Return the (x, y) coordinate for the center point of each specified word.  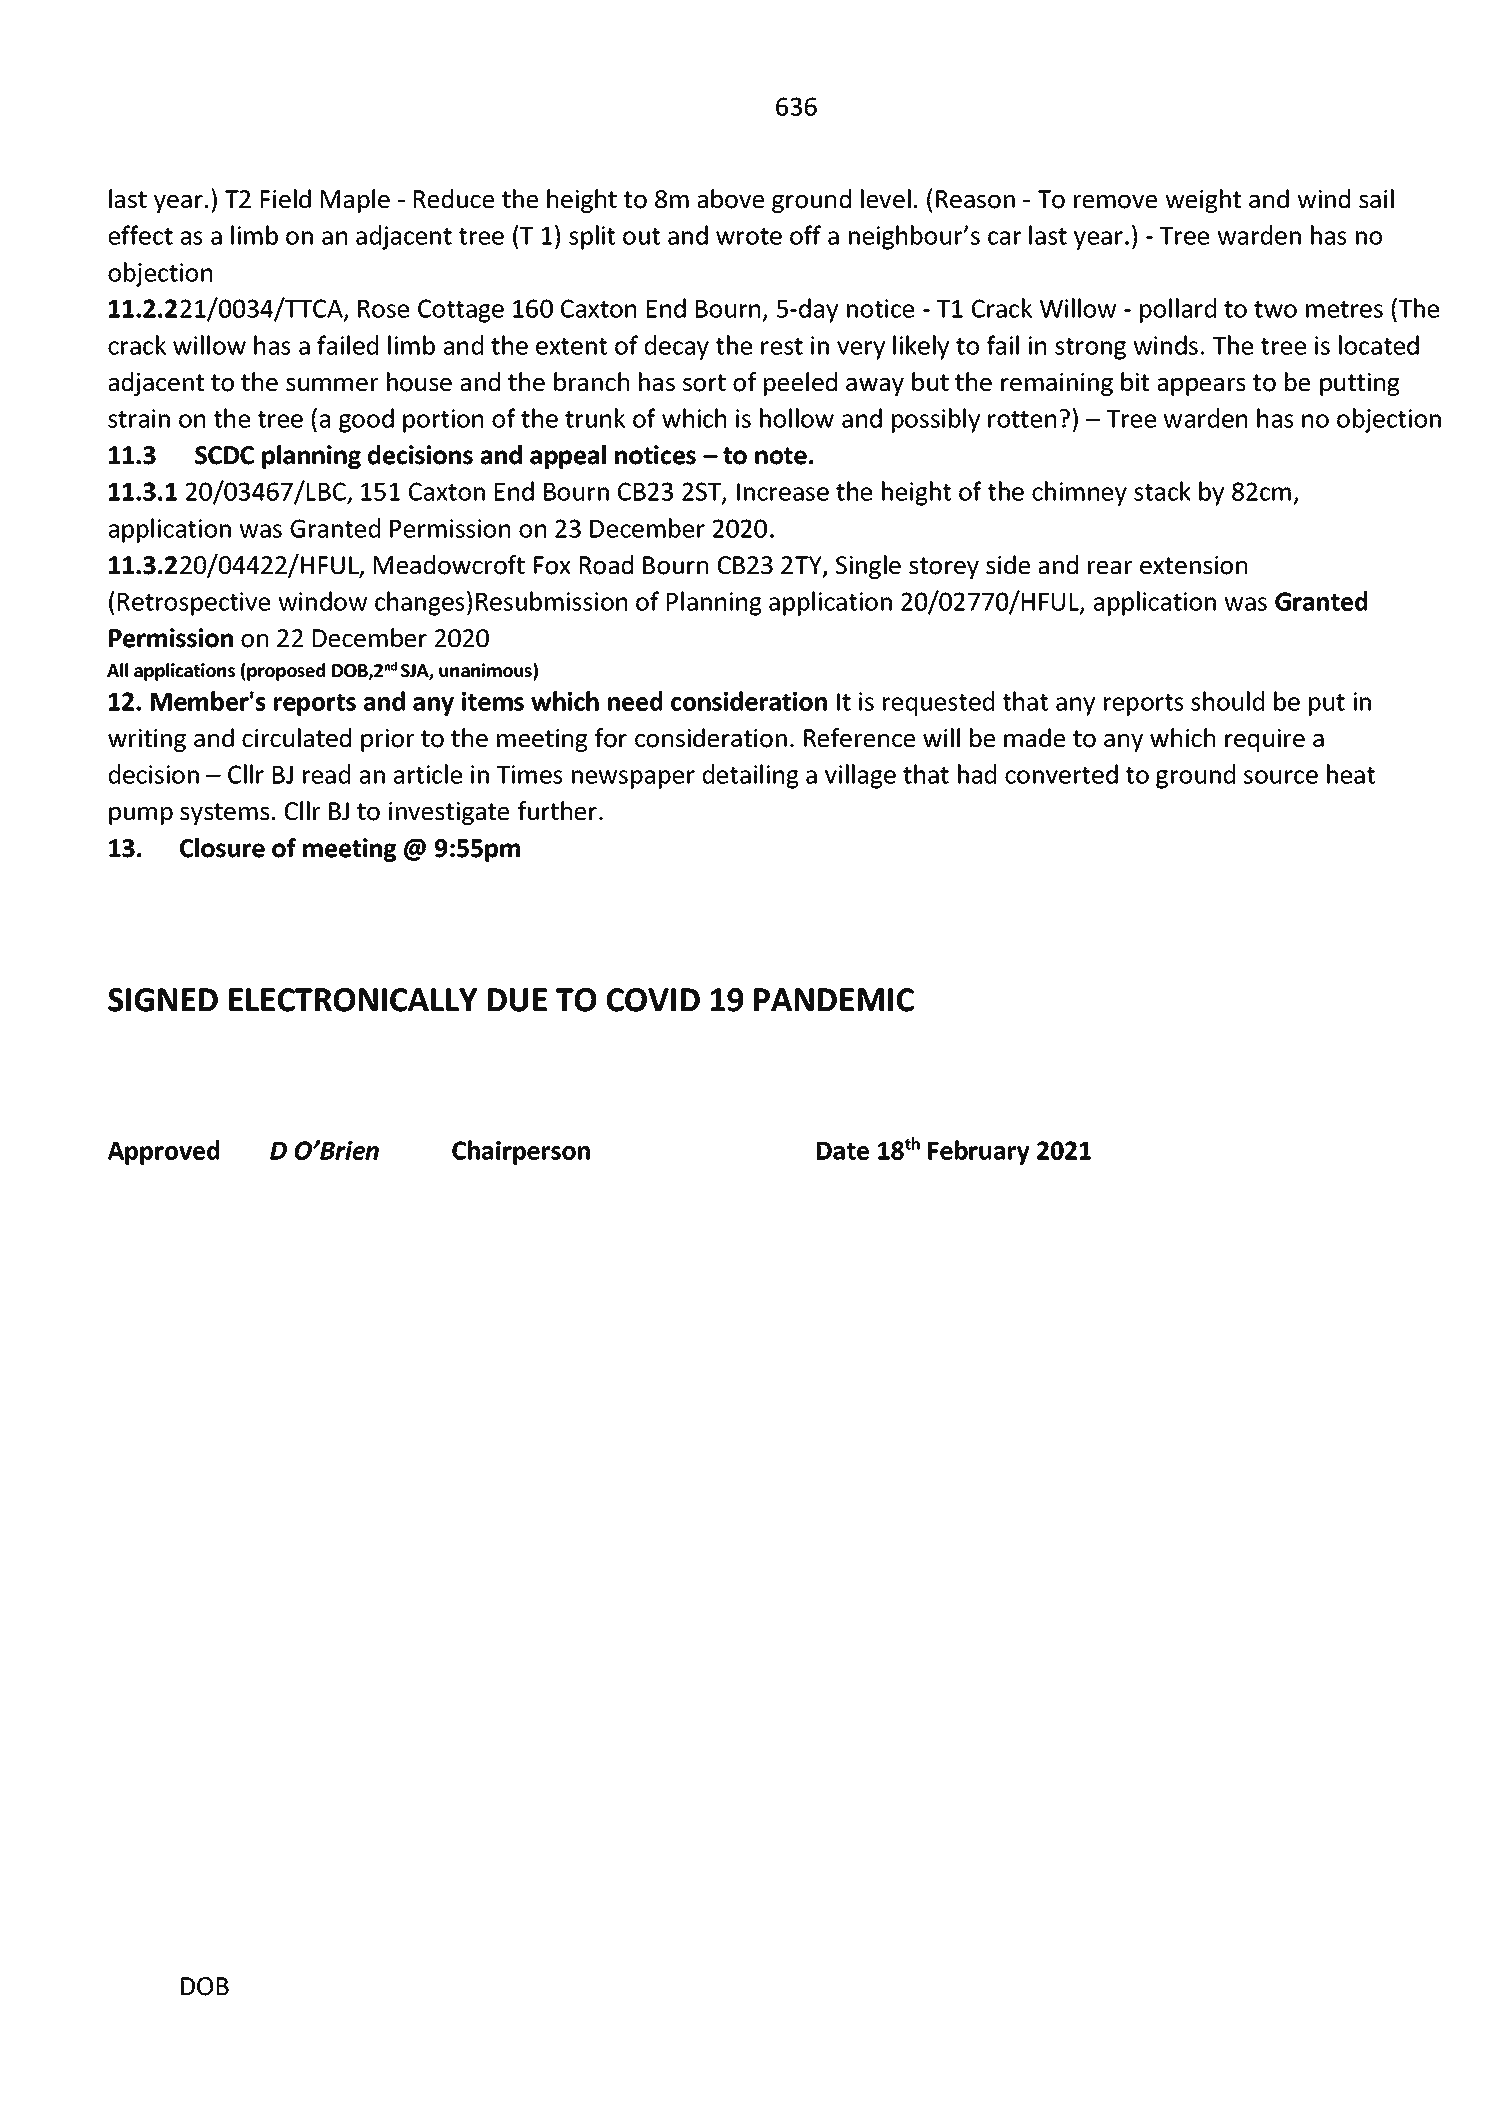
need (635, 701)
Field (286, 199)
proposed (285, 672)
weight (1203, 201)
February (979, 1152)
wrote (749, 236)
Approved (163, 1152)
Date (843, 1151)
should (1227, 701)
